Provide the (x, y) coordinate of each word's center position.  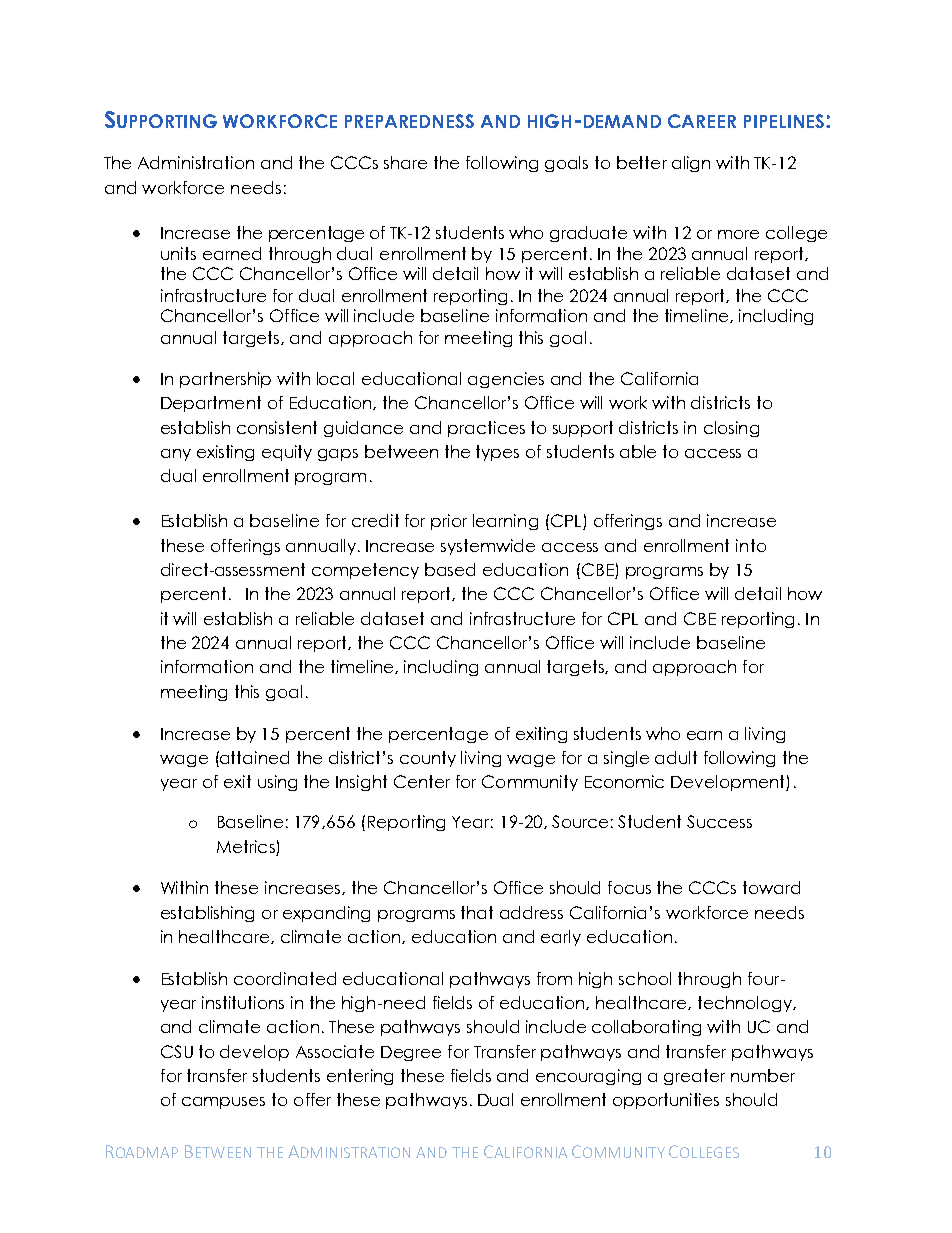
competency (365, 571)
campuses (223, 1103)
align (691, 164)
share (405, 162)
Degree (411, 1053)
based (450, 569)
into (751, 545)
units (178, 253)
